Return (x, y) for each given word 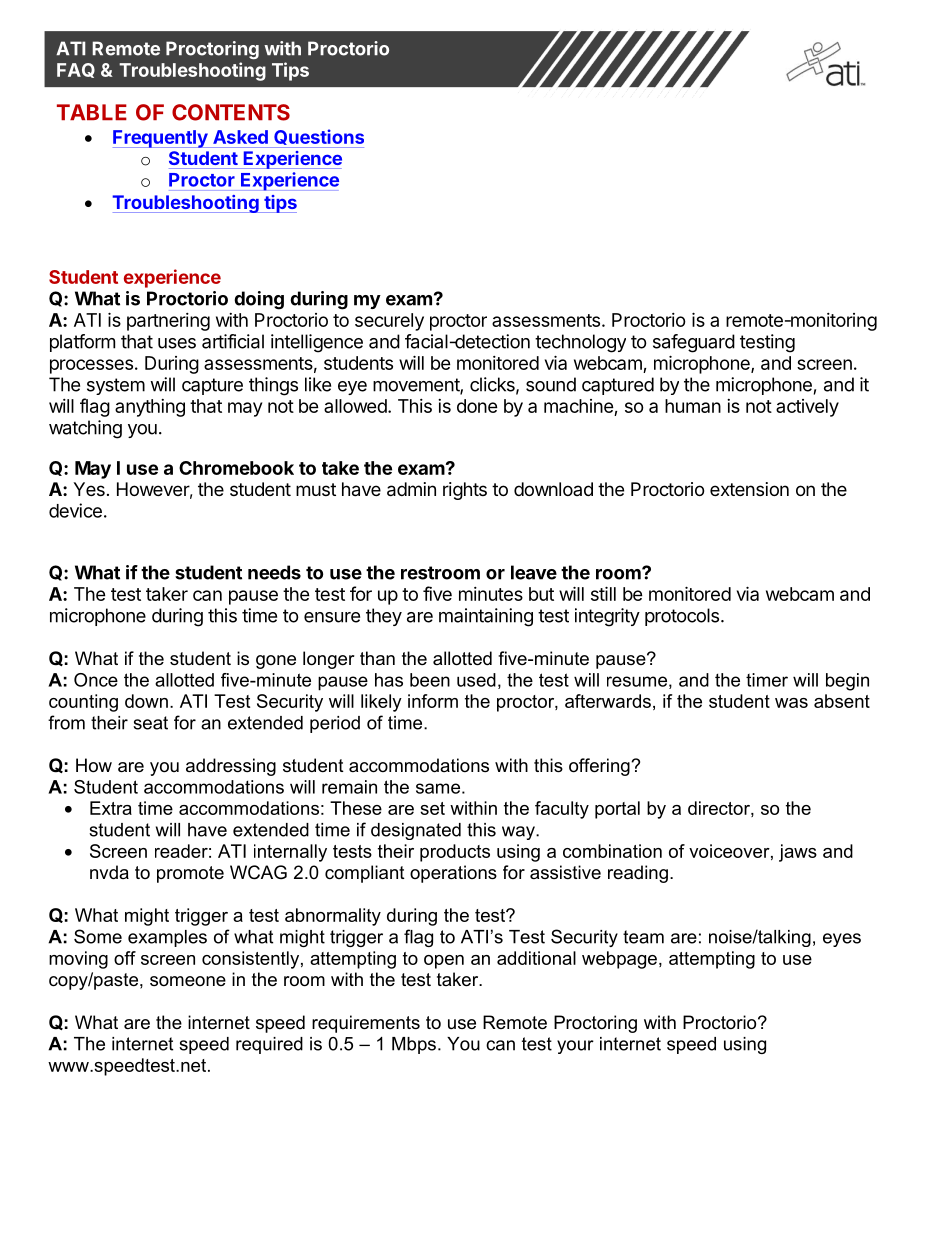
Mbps (414, 1045)
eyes (842, 940)
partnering (168, 322)
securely (389, 322)
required (269, 1045)
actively (807, 408)
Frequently (161, 139)
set (432, 808)
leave (534, 572)
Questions (319, 137)
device (75, 510)
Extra (111, 808)
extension (749, 489)
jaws (798, 853)
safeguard (694, 343)
